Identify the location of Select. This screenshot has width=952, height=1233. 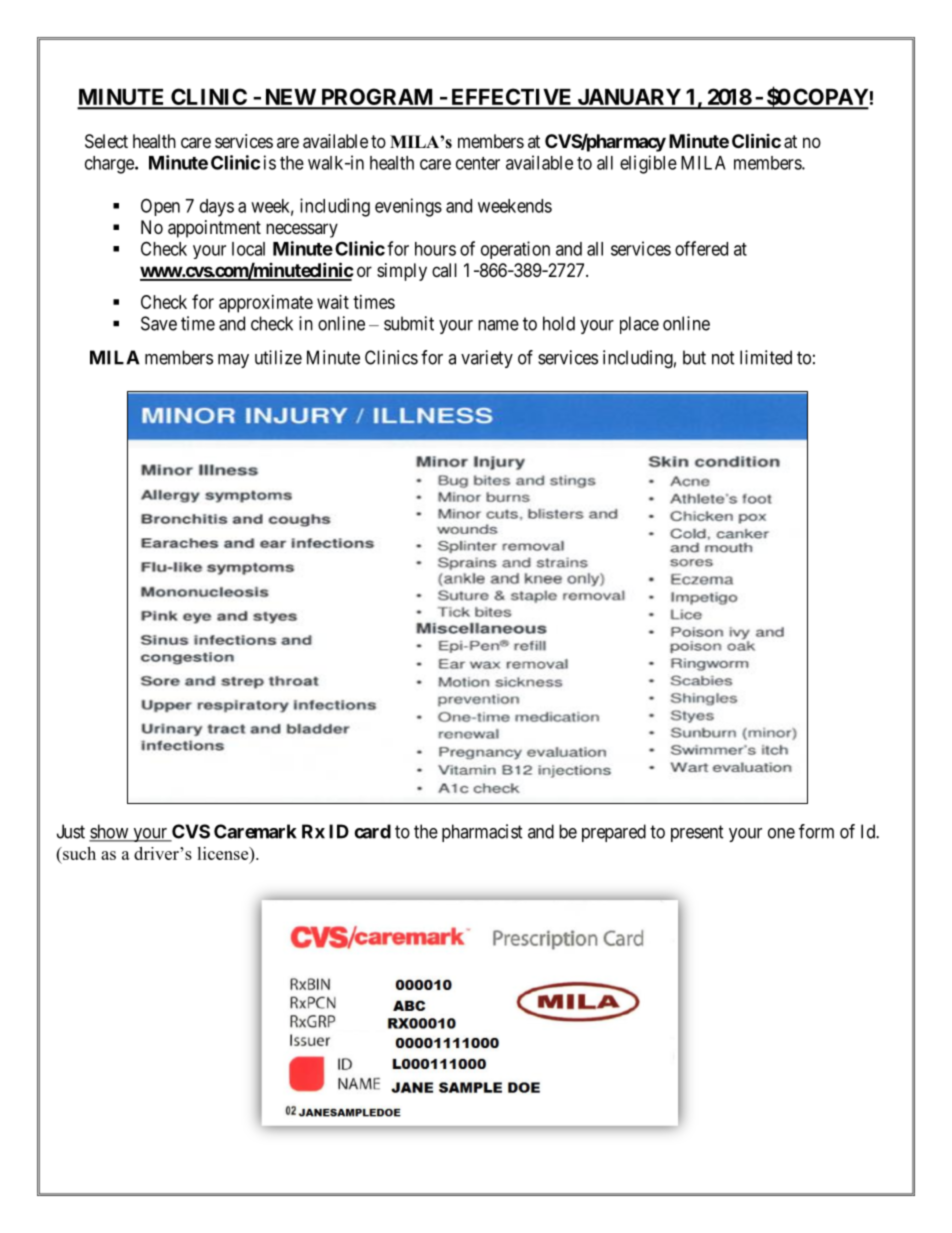
(106, 141).
